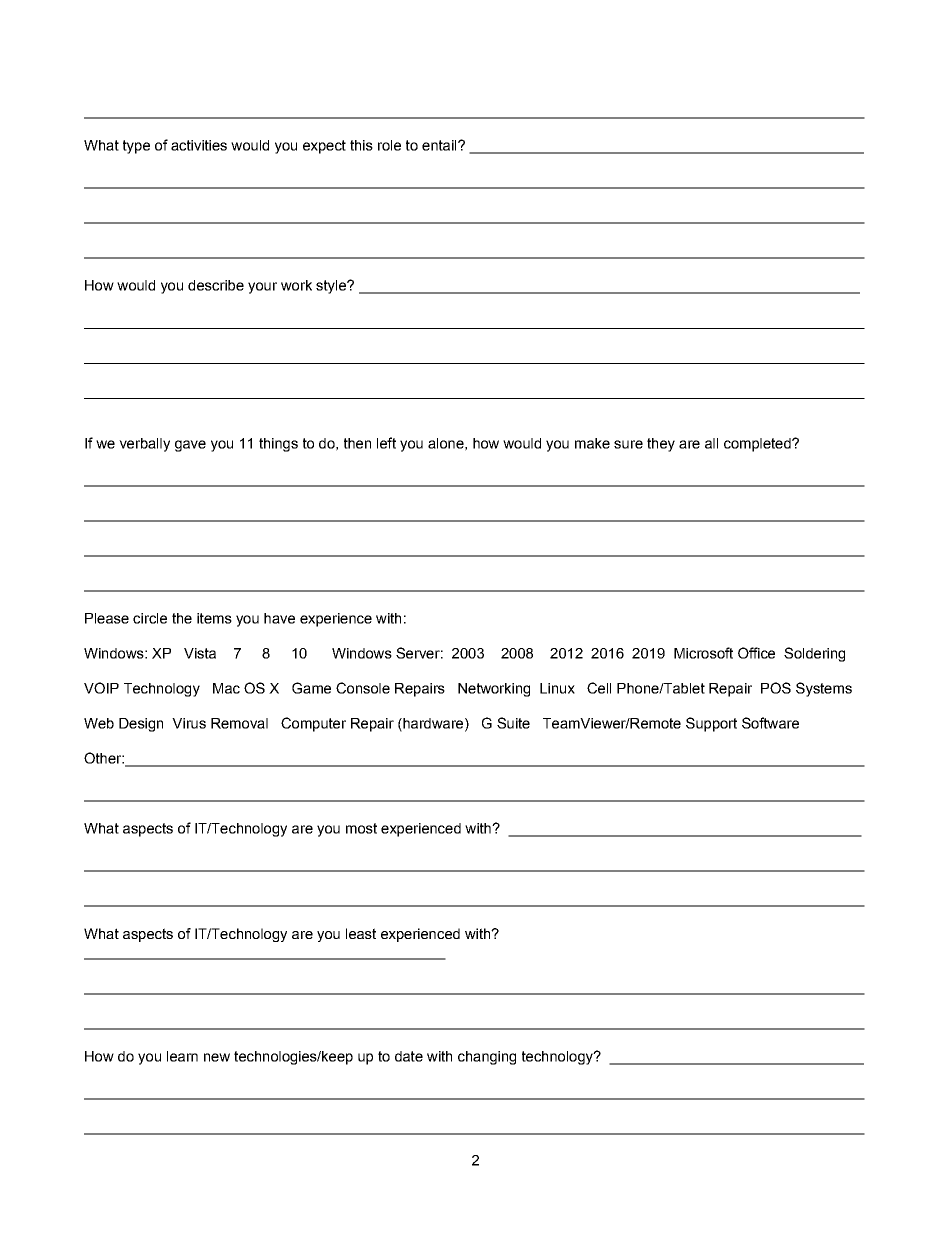 The image size is (952, 1233). I want to click on activities, so click(199, 145).
